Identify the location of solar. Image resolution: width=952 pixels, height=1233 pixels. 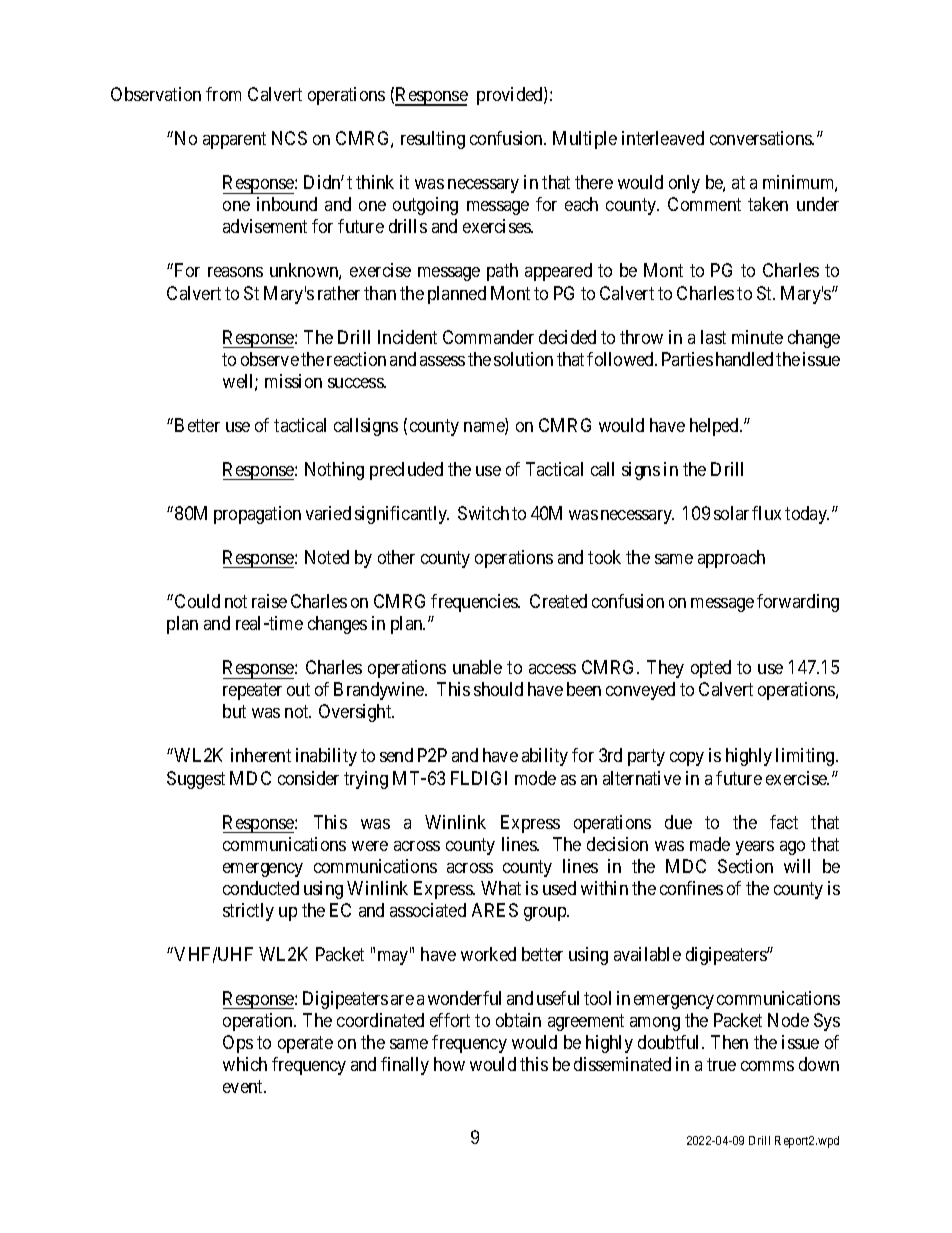
(731, 513).
